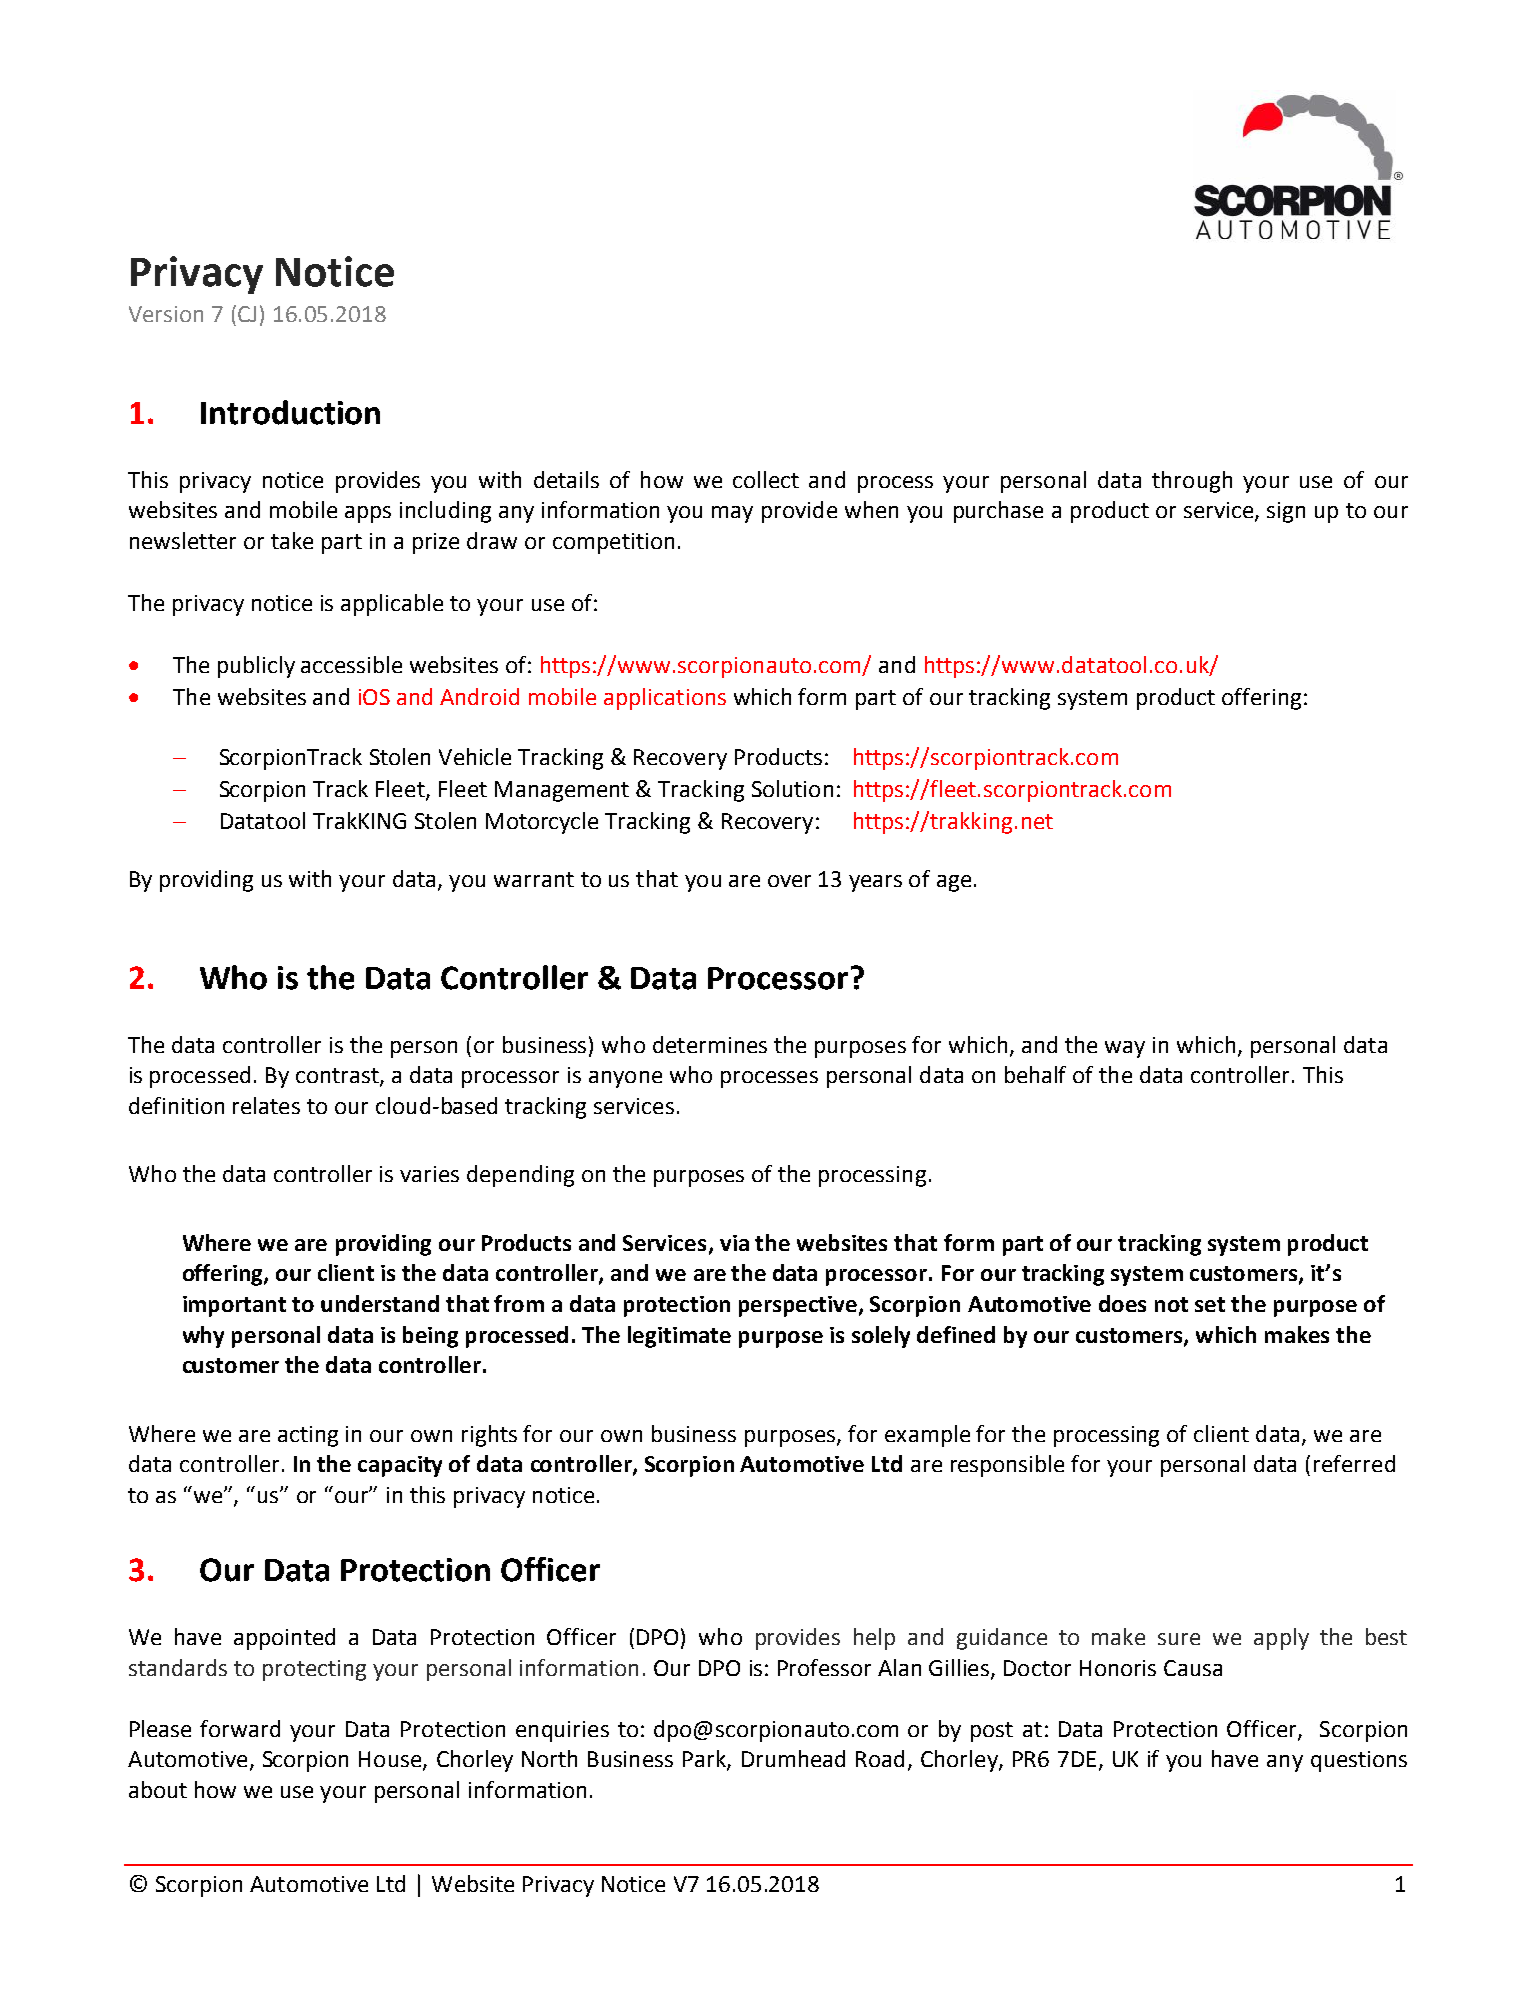  I want to click on Introduction, so click(290, 412).
